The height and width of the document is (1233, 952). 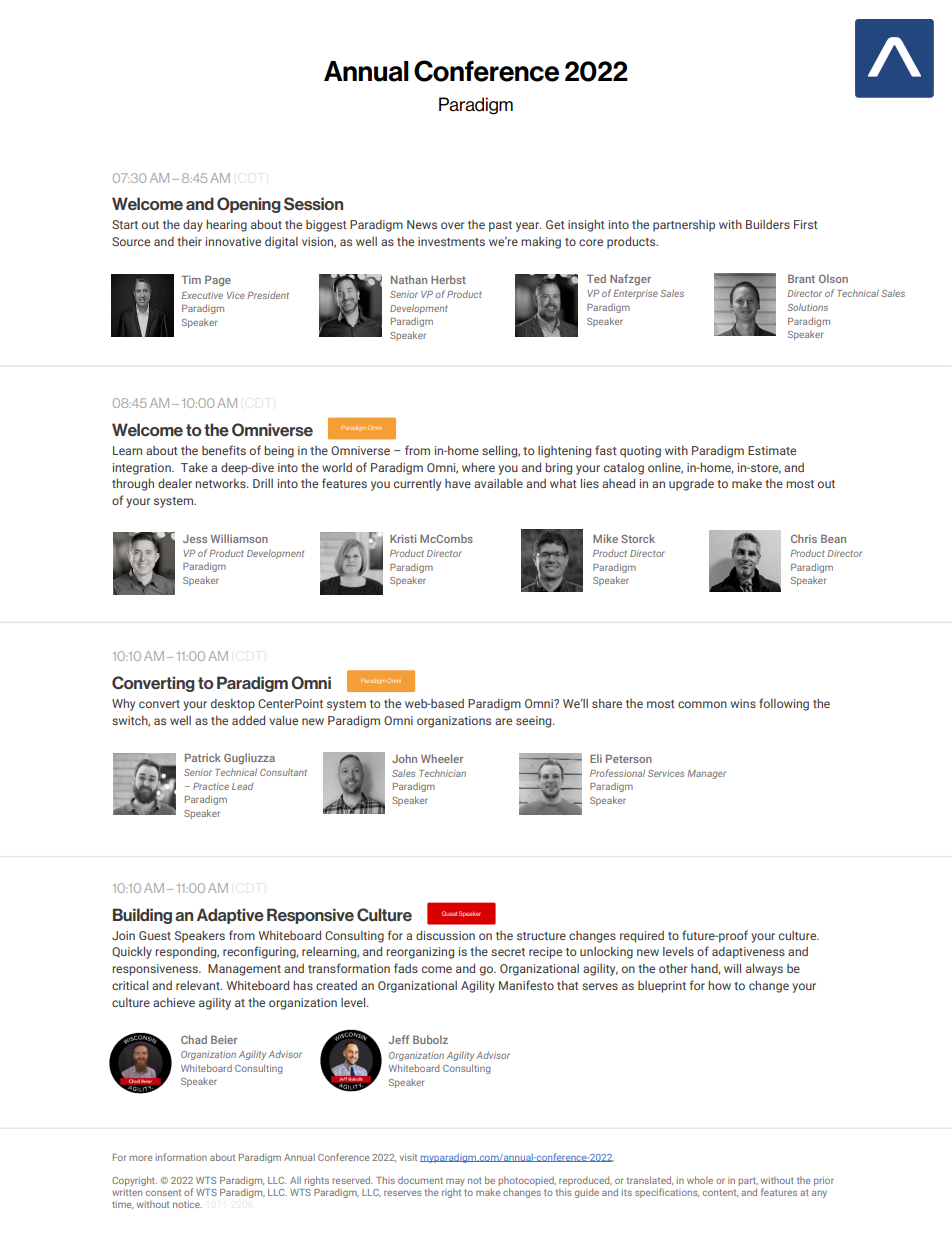 What do you see at coordinates (707, 774) in the document?
I see `Manager` at bounding box center [707, 774].
